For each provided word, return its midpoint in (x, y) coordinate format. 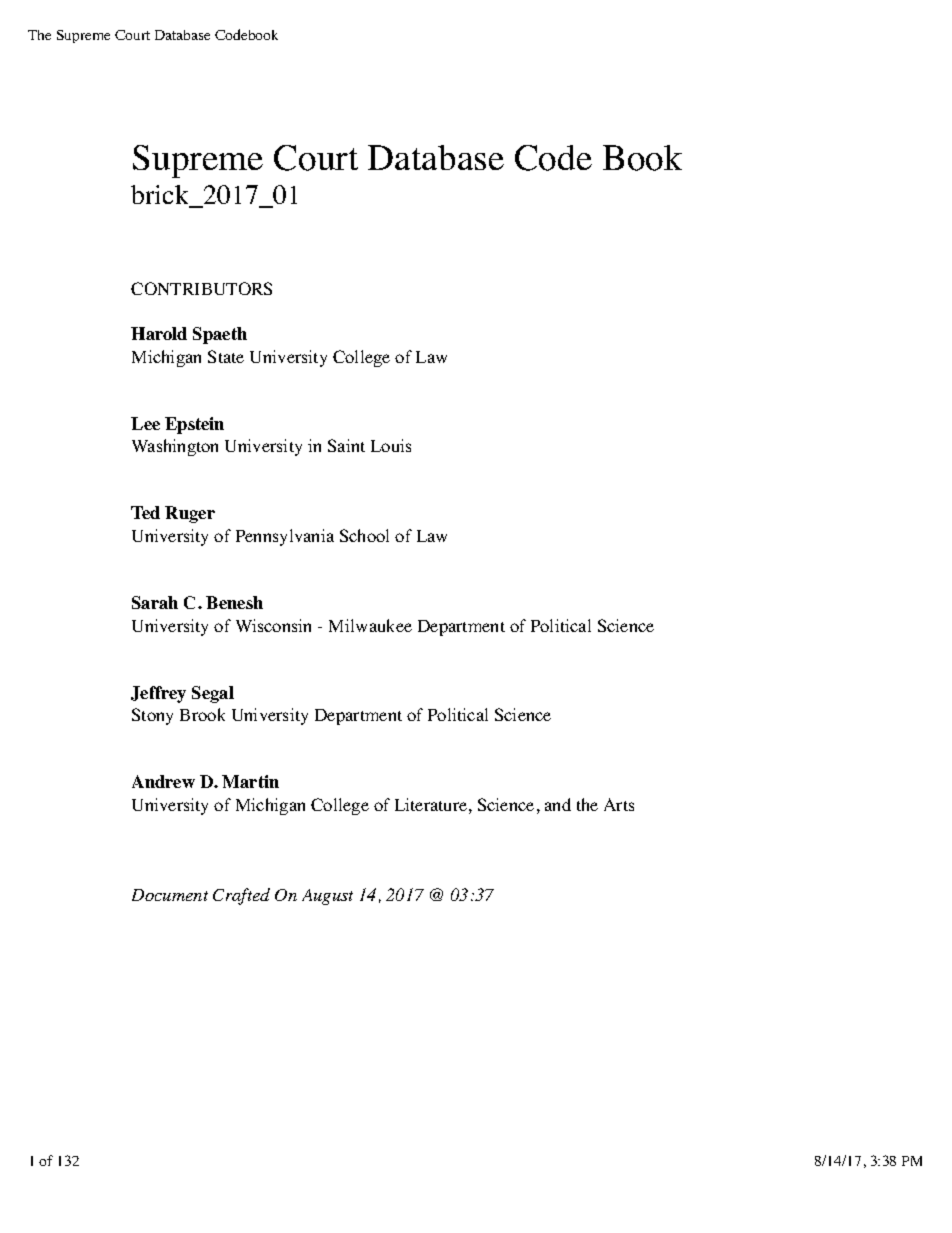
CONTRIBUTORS (201, 288)
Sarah (155, 602)
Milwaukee (370, 625)
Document (170, 895)
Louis (391, 445)
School (364, 535)
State (226, 356)
